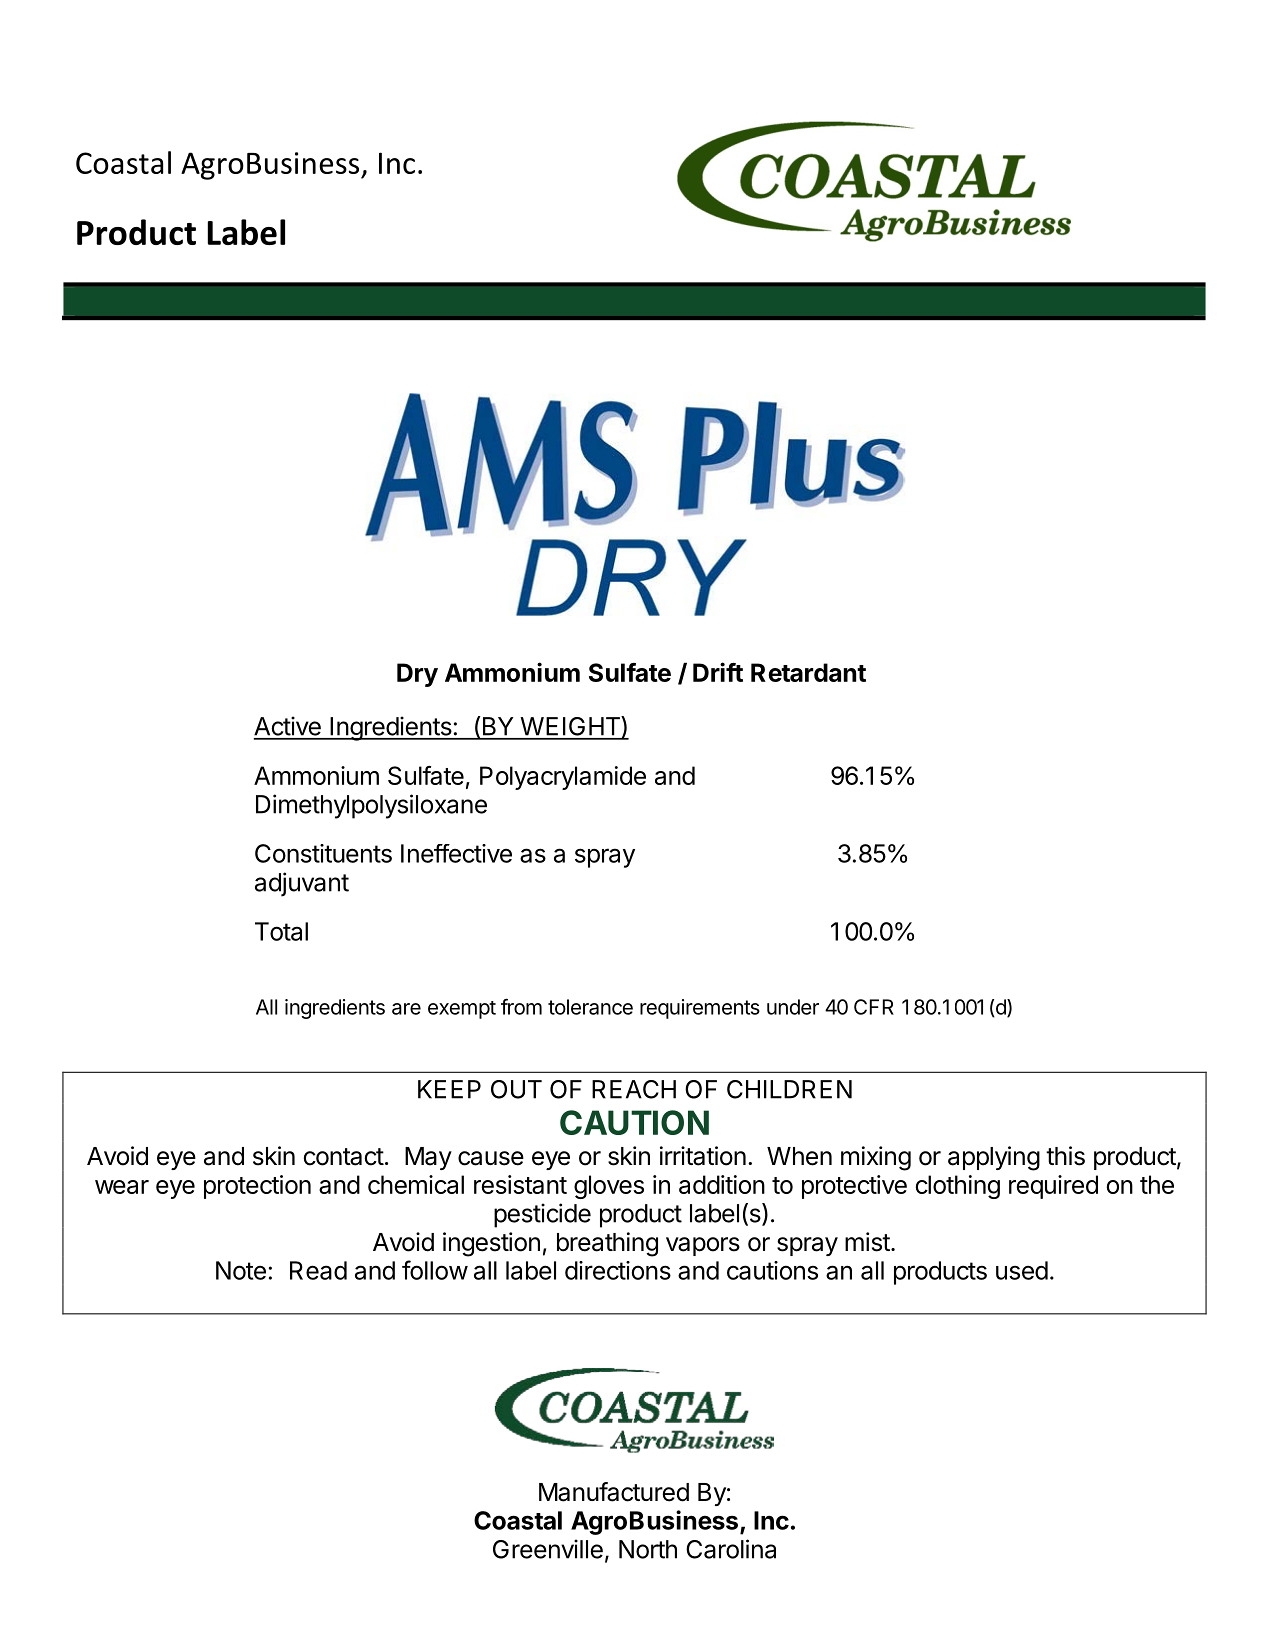 The width and height of the document is (1269, 1642). Describe the element at coordinates (417, 675) in the document. I see `Dry` at that location.
